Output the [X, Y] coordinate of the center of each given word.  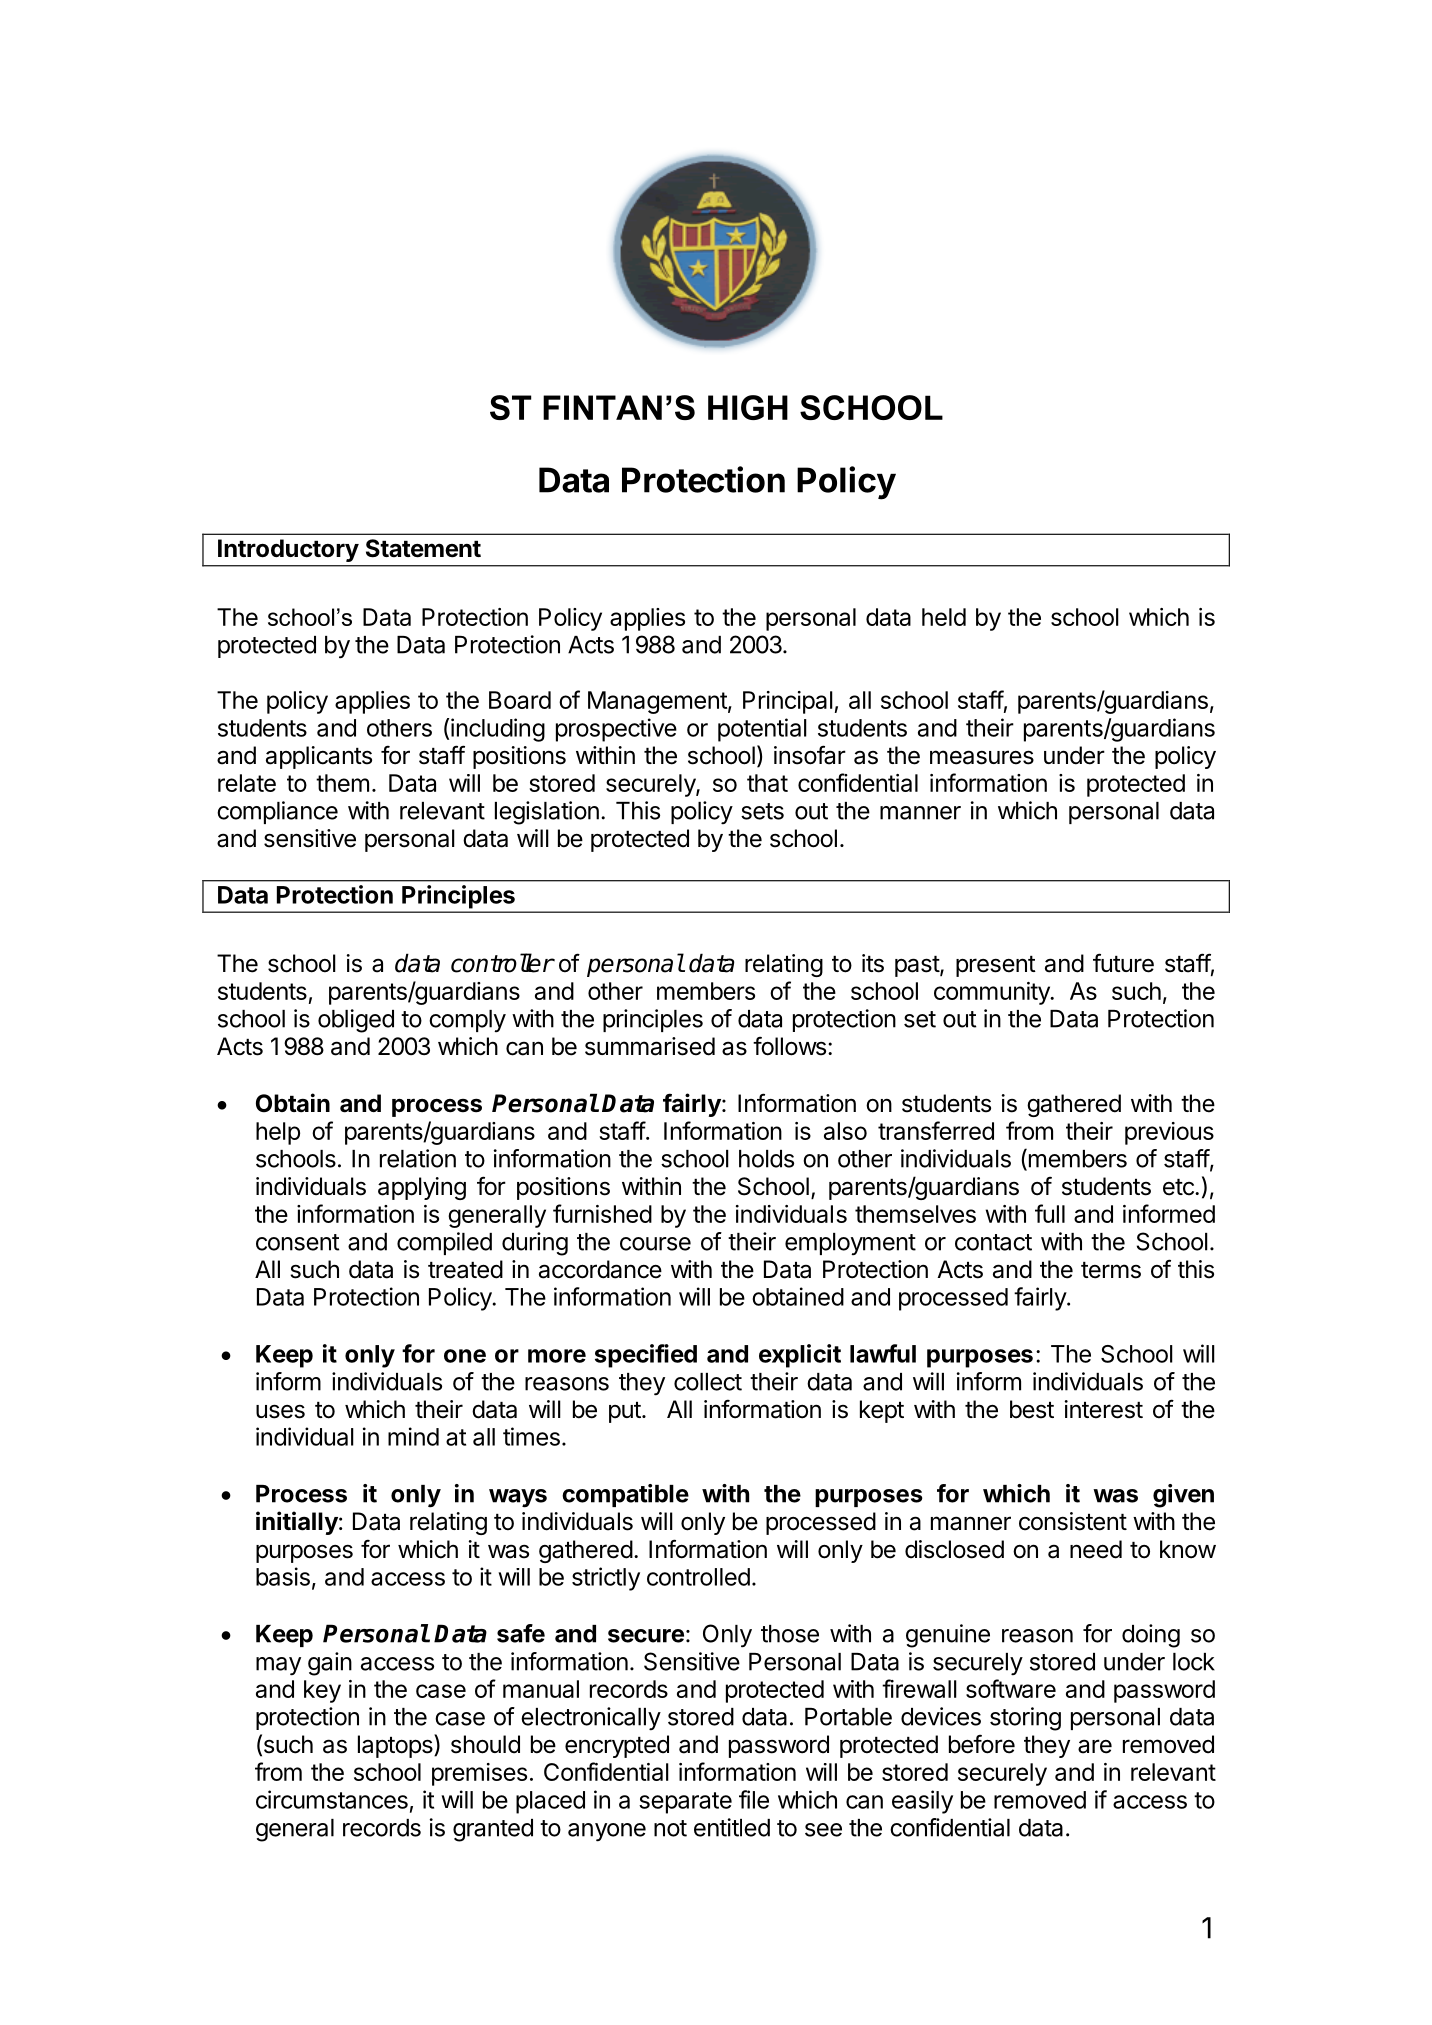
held [944, 617]
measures [982, 757]
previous [1169, 1133]
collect [708, 1382]
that [767, 783]
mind [413, 1436]
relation [418, 1158]
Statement [423, 548]
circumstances [332, 1799]
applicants [319, 757]
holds [766, 1159]
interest [1104, 1409]
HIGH [748, 407]
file [754, 1799]
